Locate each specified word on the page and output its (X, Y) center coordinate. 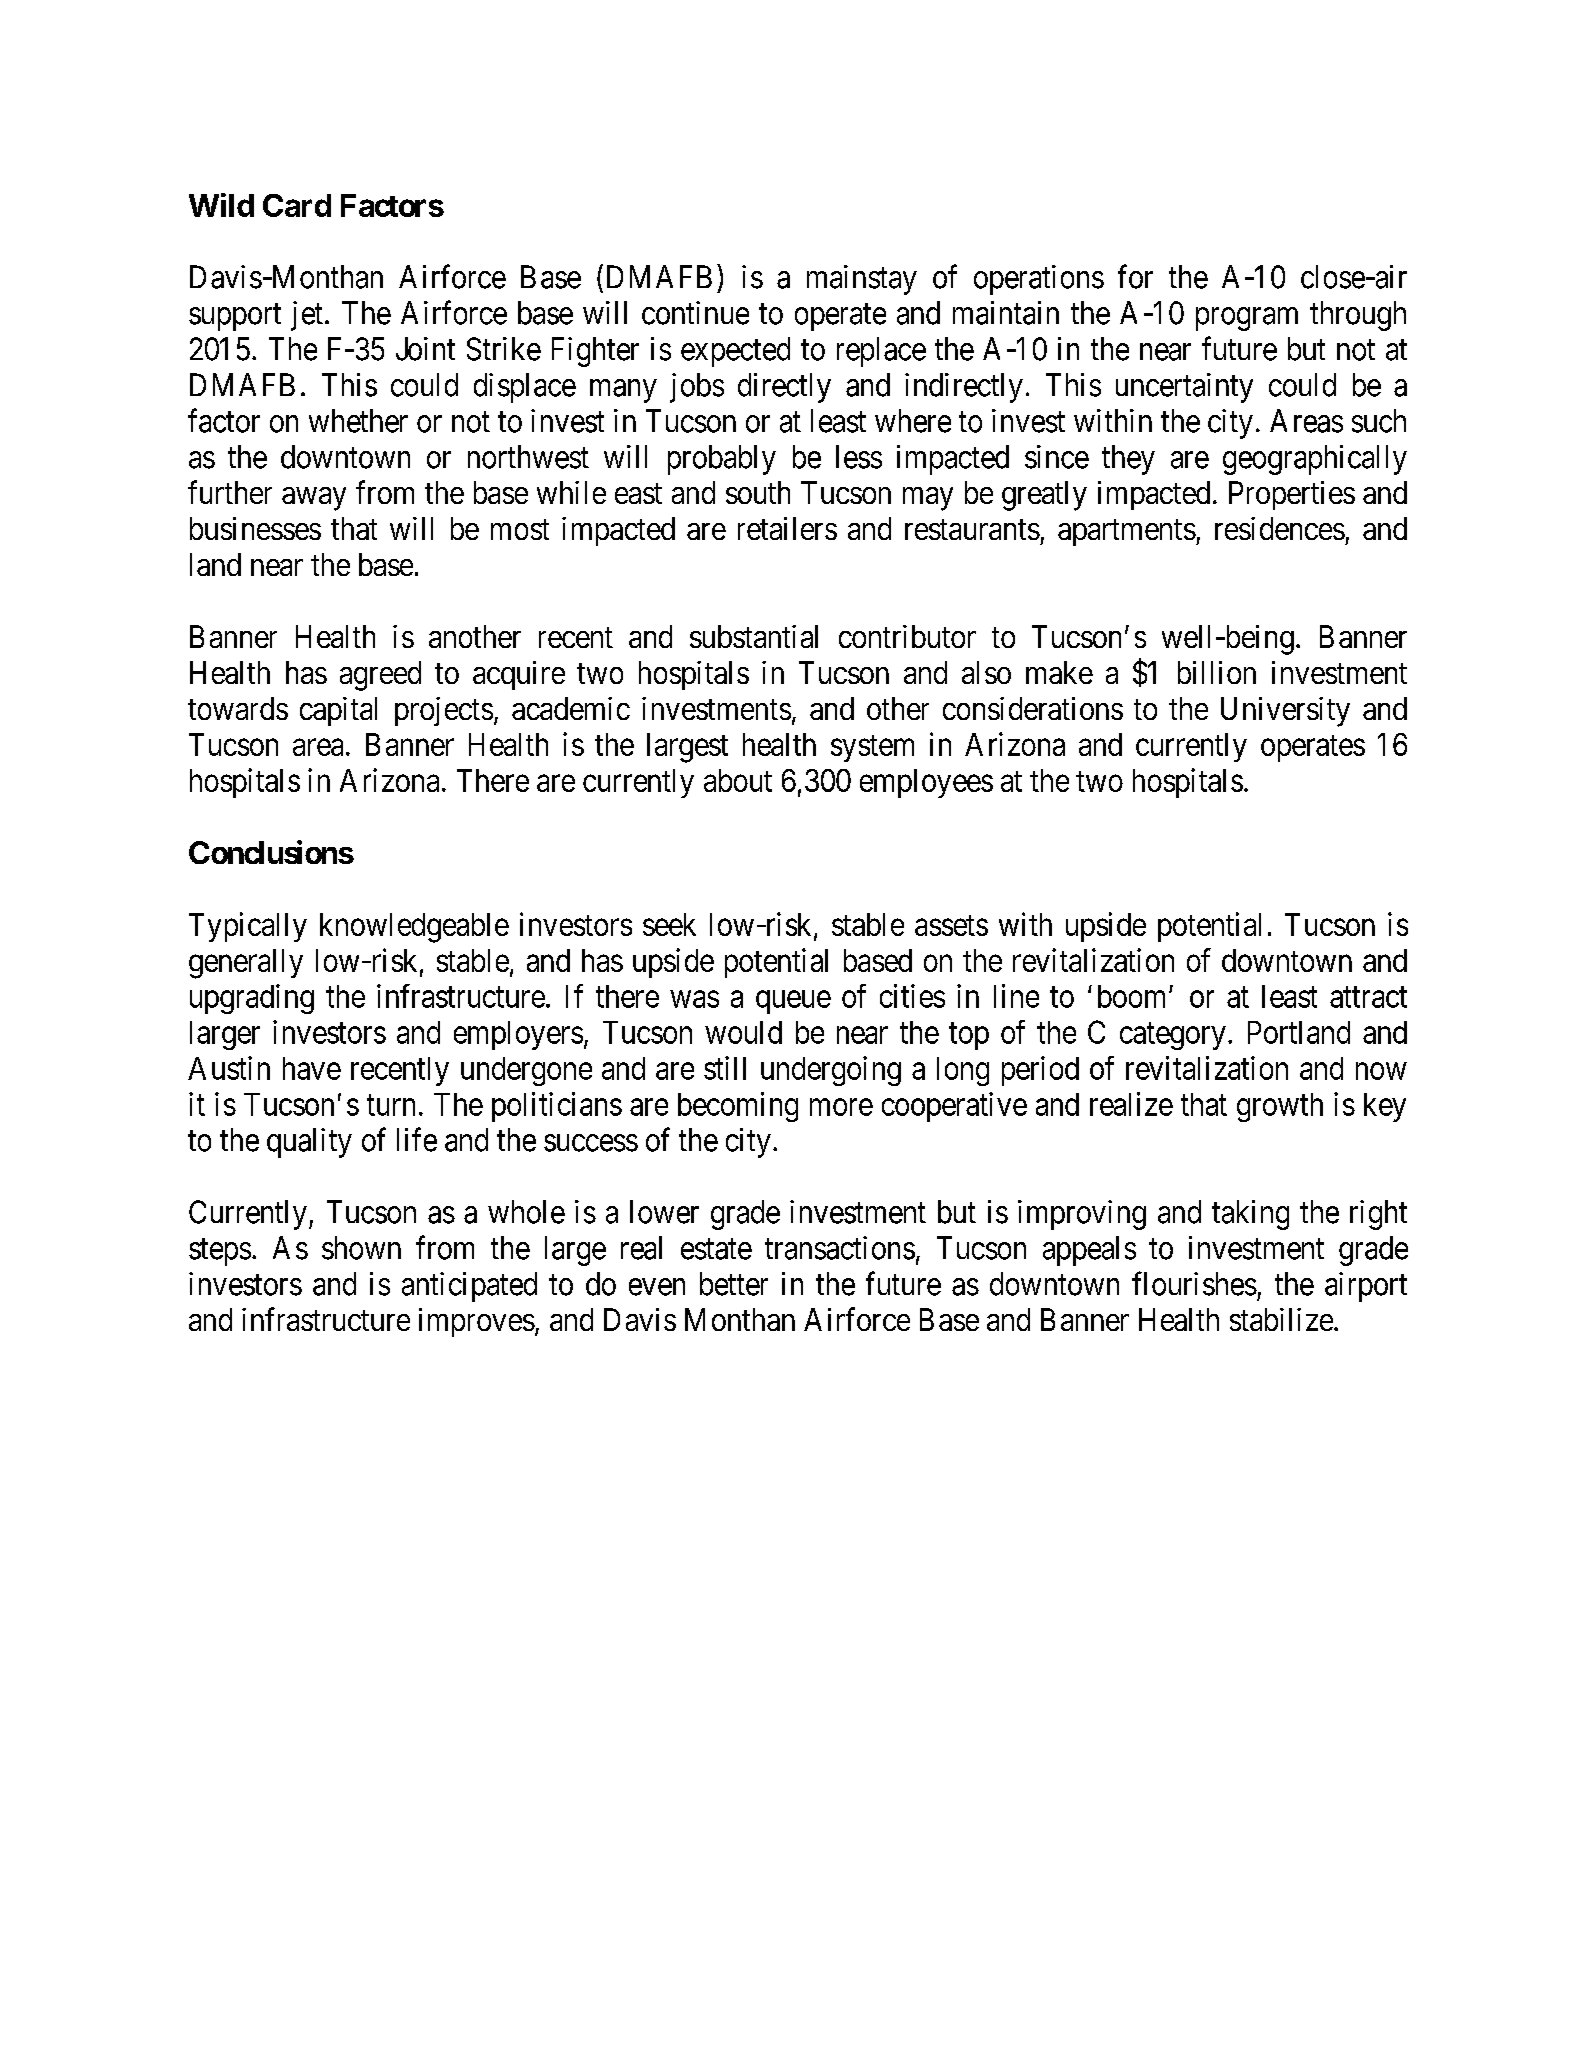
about (738, 780)
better (734, 1284)
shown (361, 1248)
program (1247, 319)
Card (297, 205)
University (1285, 712)
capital (338, 711)
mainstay (862, 280)
